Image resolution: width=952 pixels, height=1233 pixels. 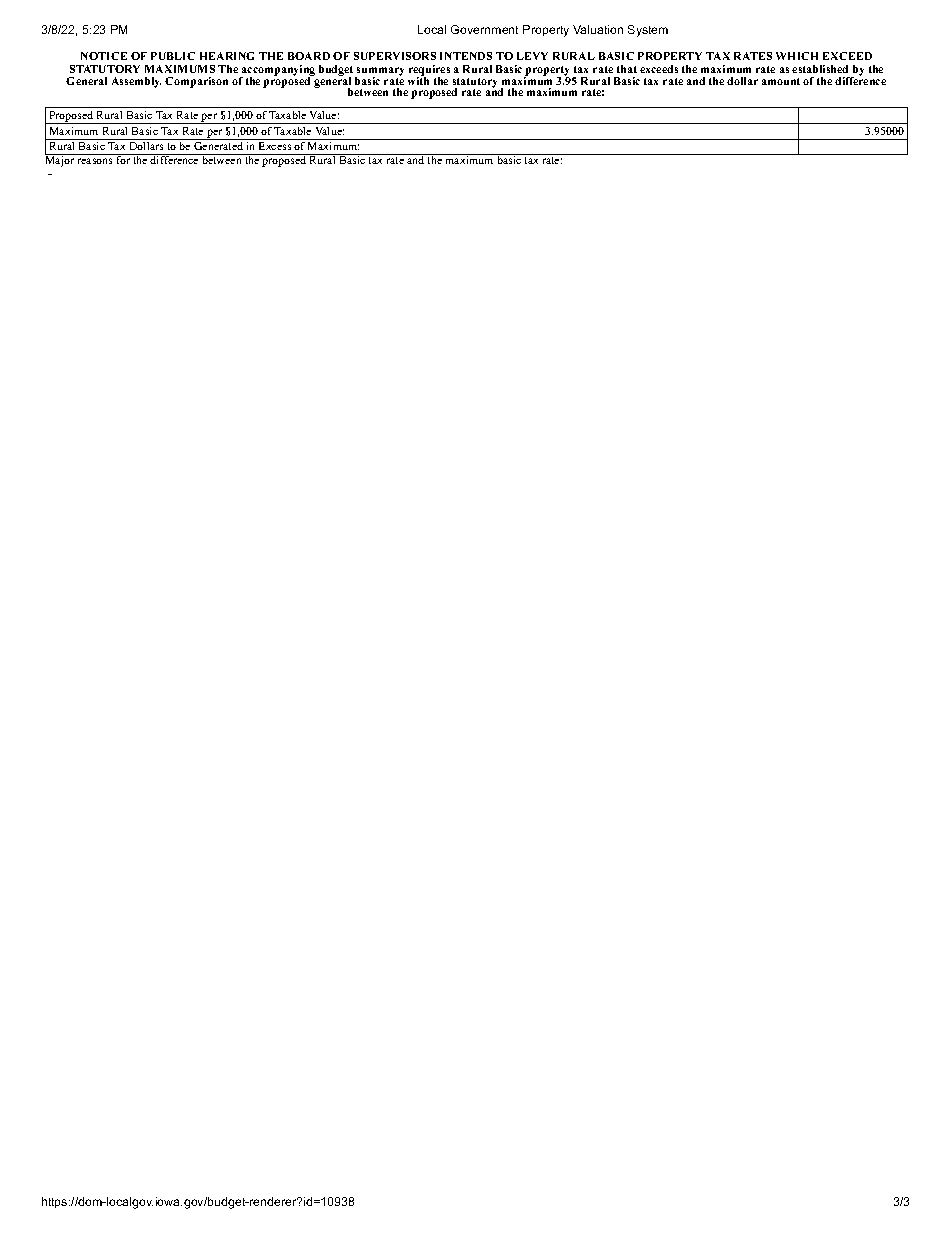 I want to click on with, so click(x=418, y=80).
